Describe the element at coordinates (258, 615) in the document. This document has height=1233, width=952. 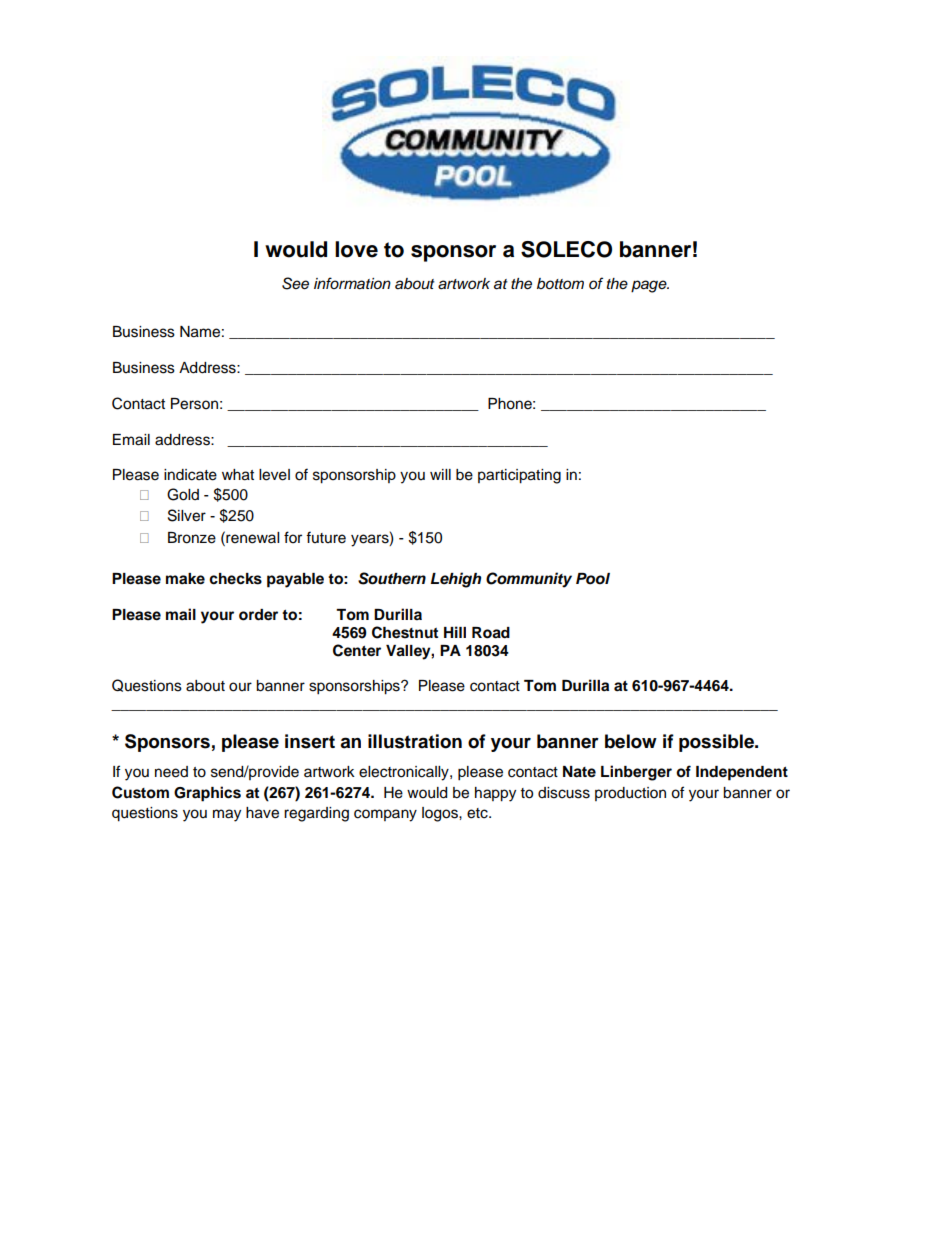
I see `order` at that location.
